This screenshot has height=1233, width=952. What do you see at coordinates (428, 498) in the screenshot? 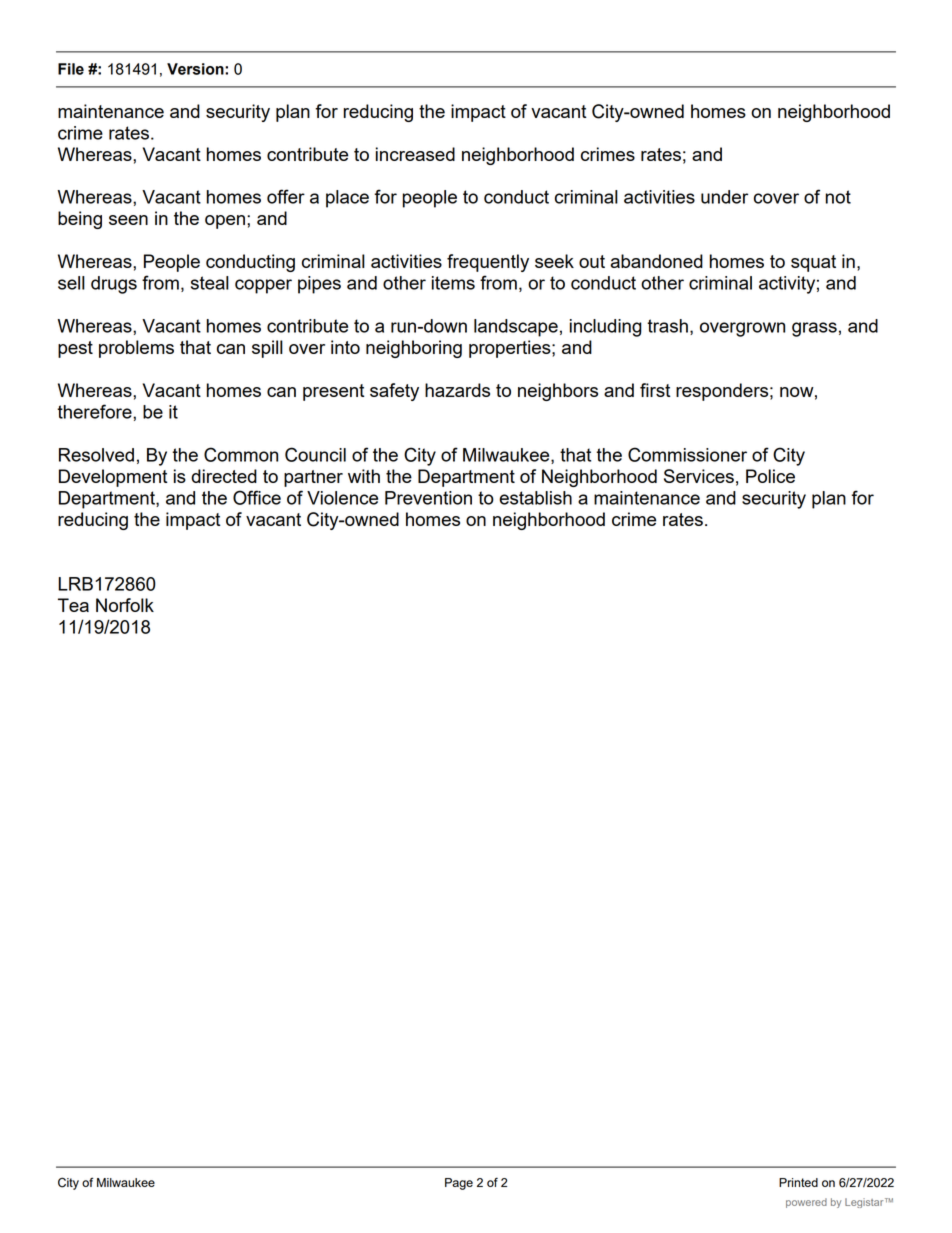
I see `Prevention` at bounding box center [428, 498].
